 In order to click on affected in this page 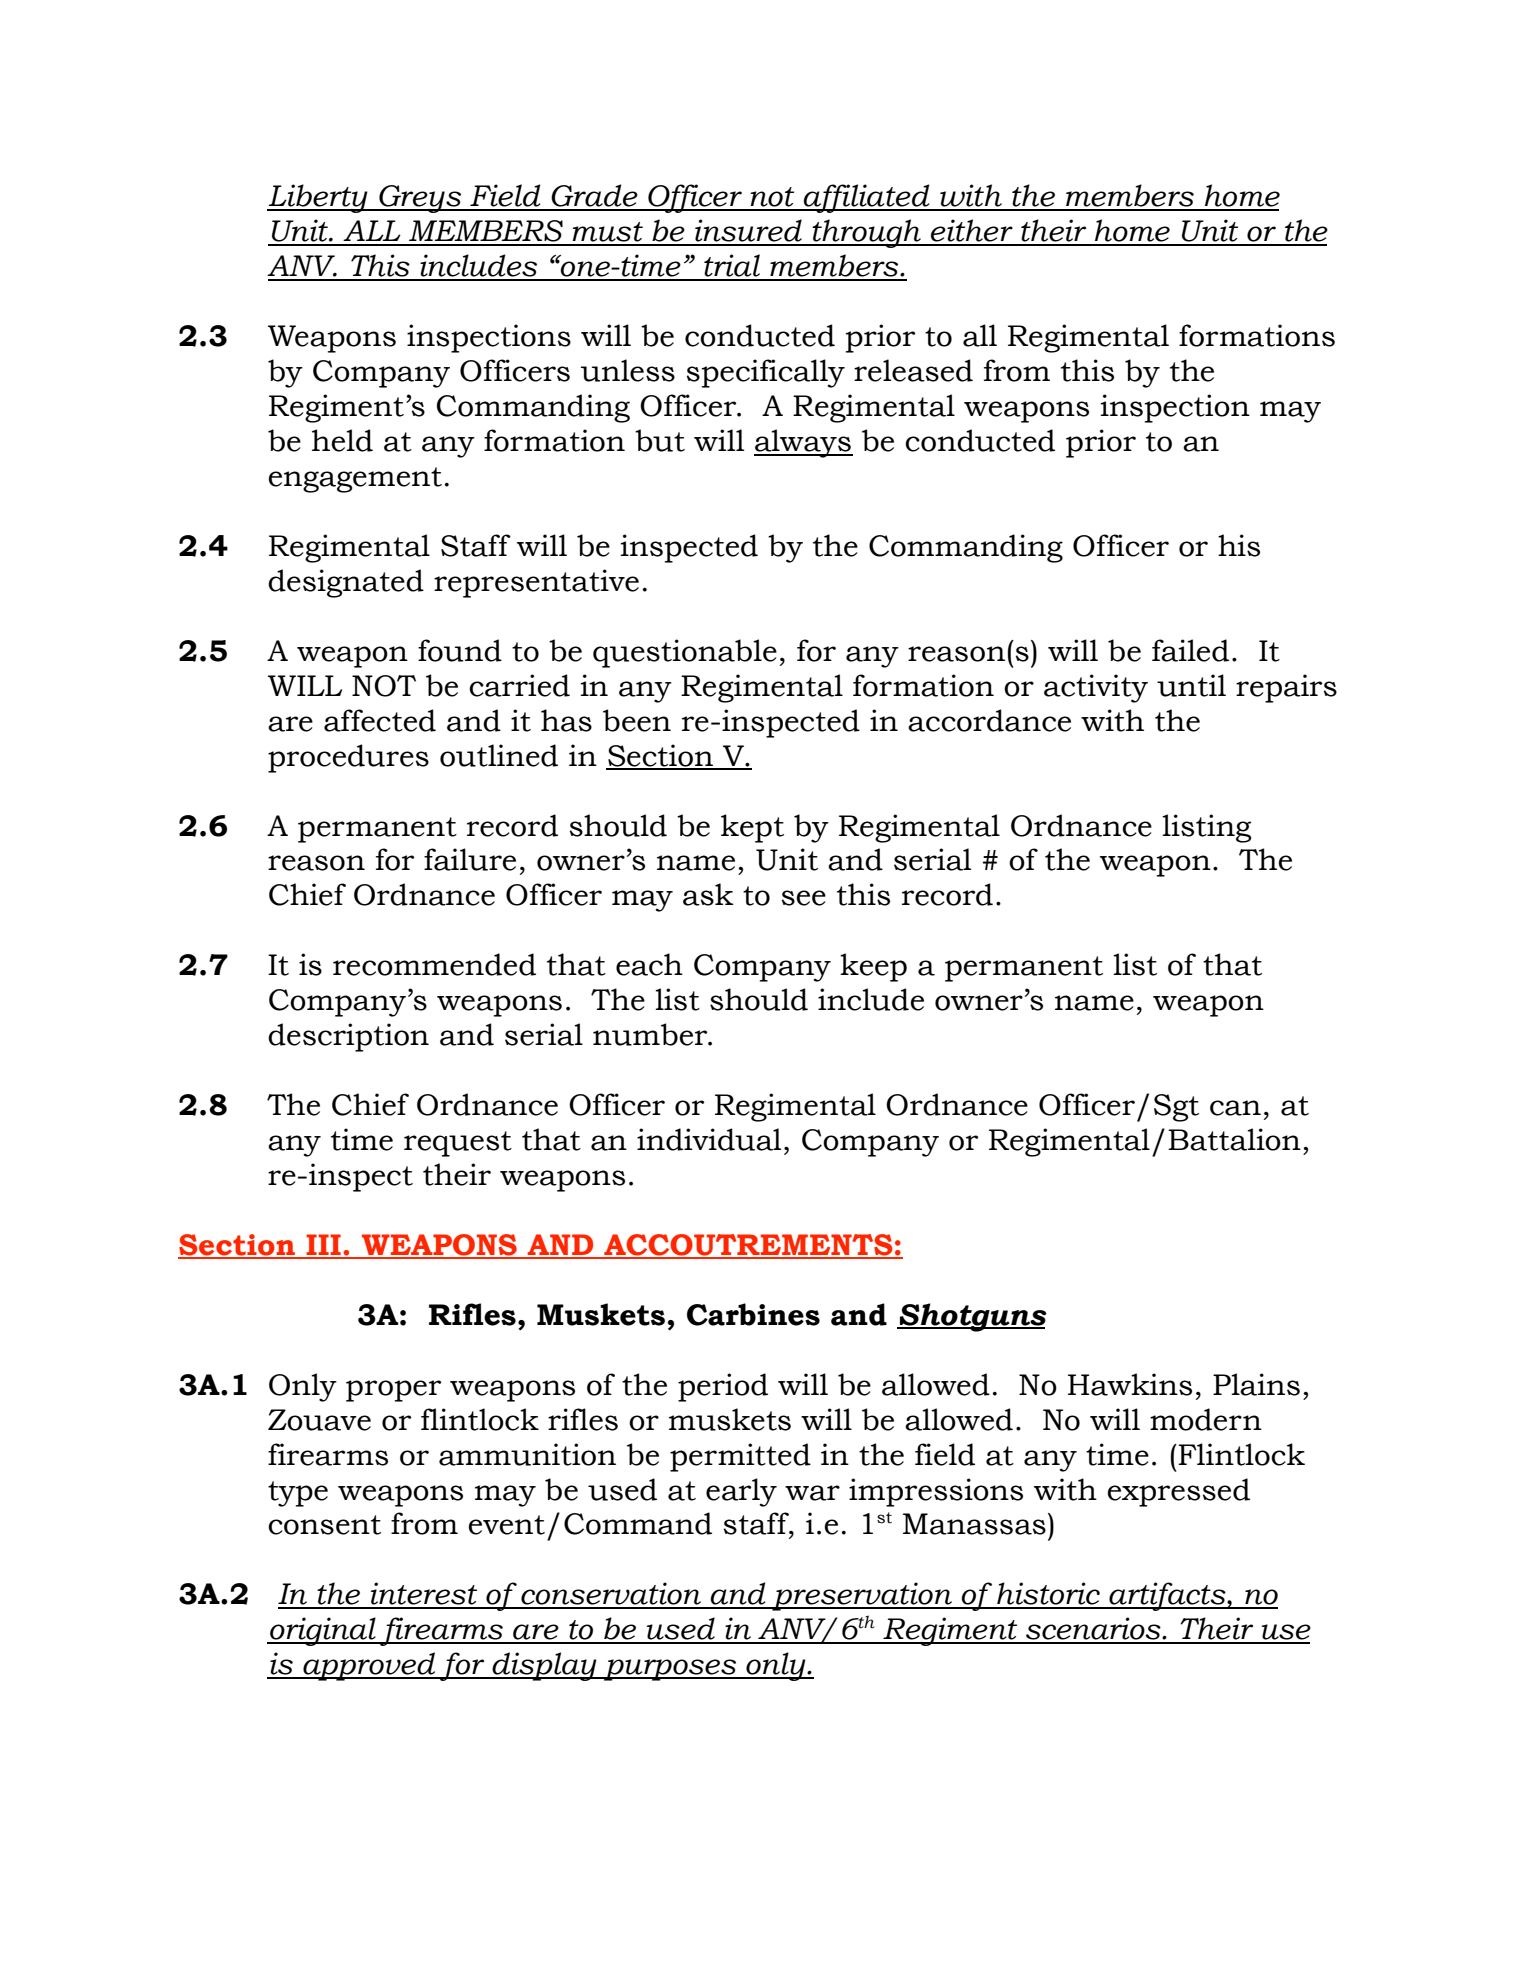, I will do `click(380, 720)`.
